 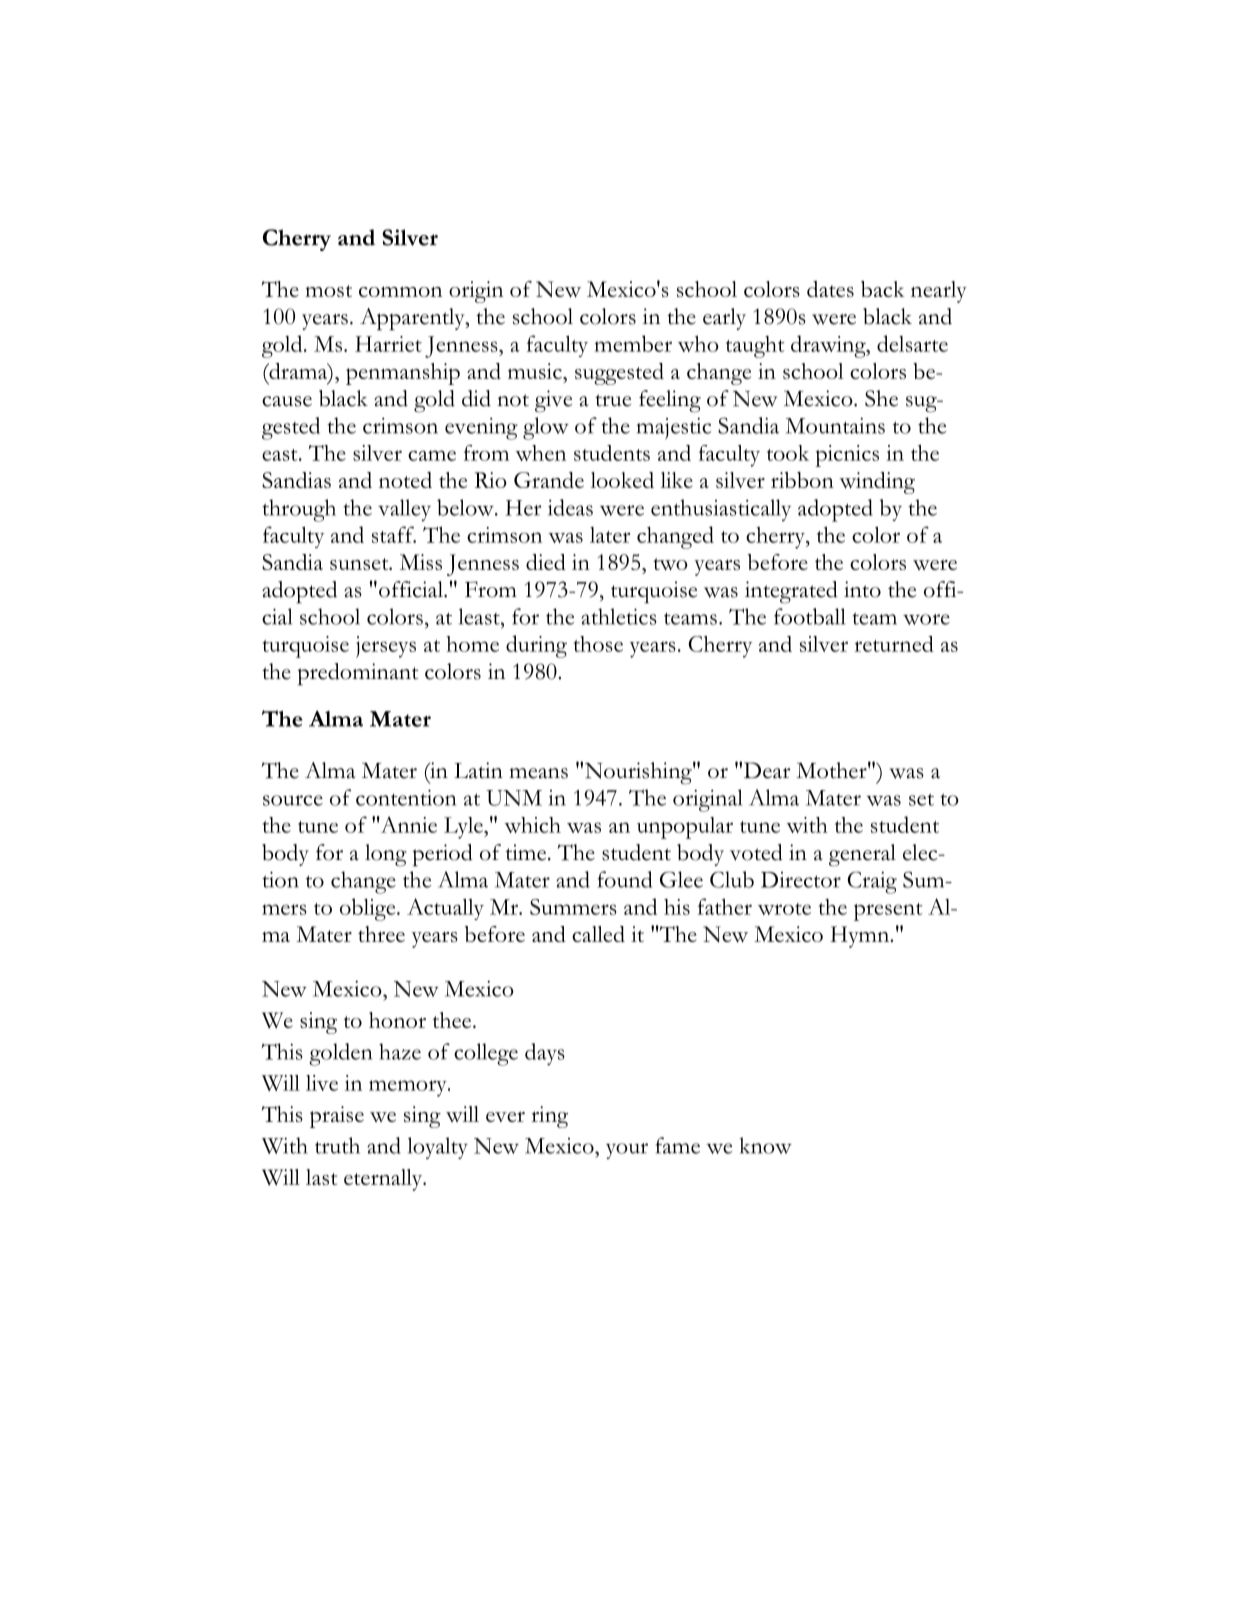 I want to click on truth, so click(x=337, y=1145).
